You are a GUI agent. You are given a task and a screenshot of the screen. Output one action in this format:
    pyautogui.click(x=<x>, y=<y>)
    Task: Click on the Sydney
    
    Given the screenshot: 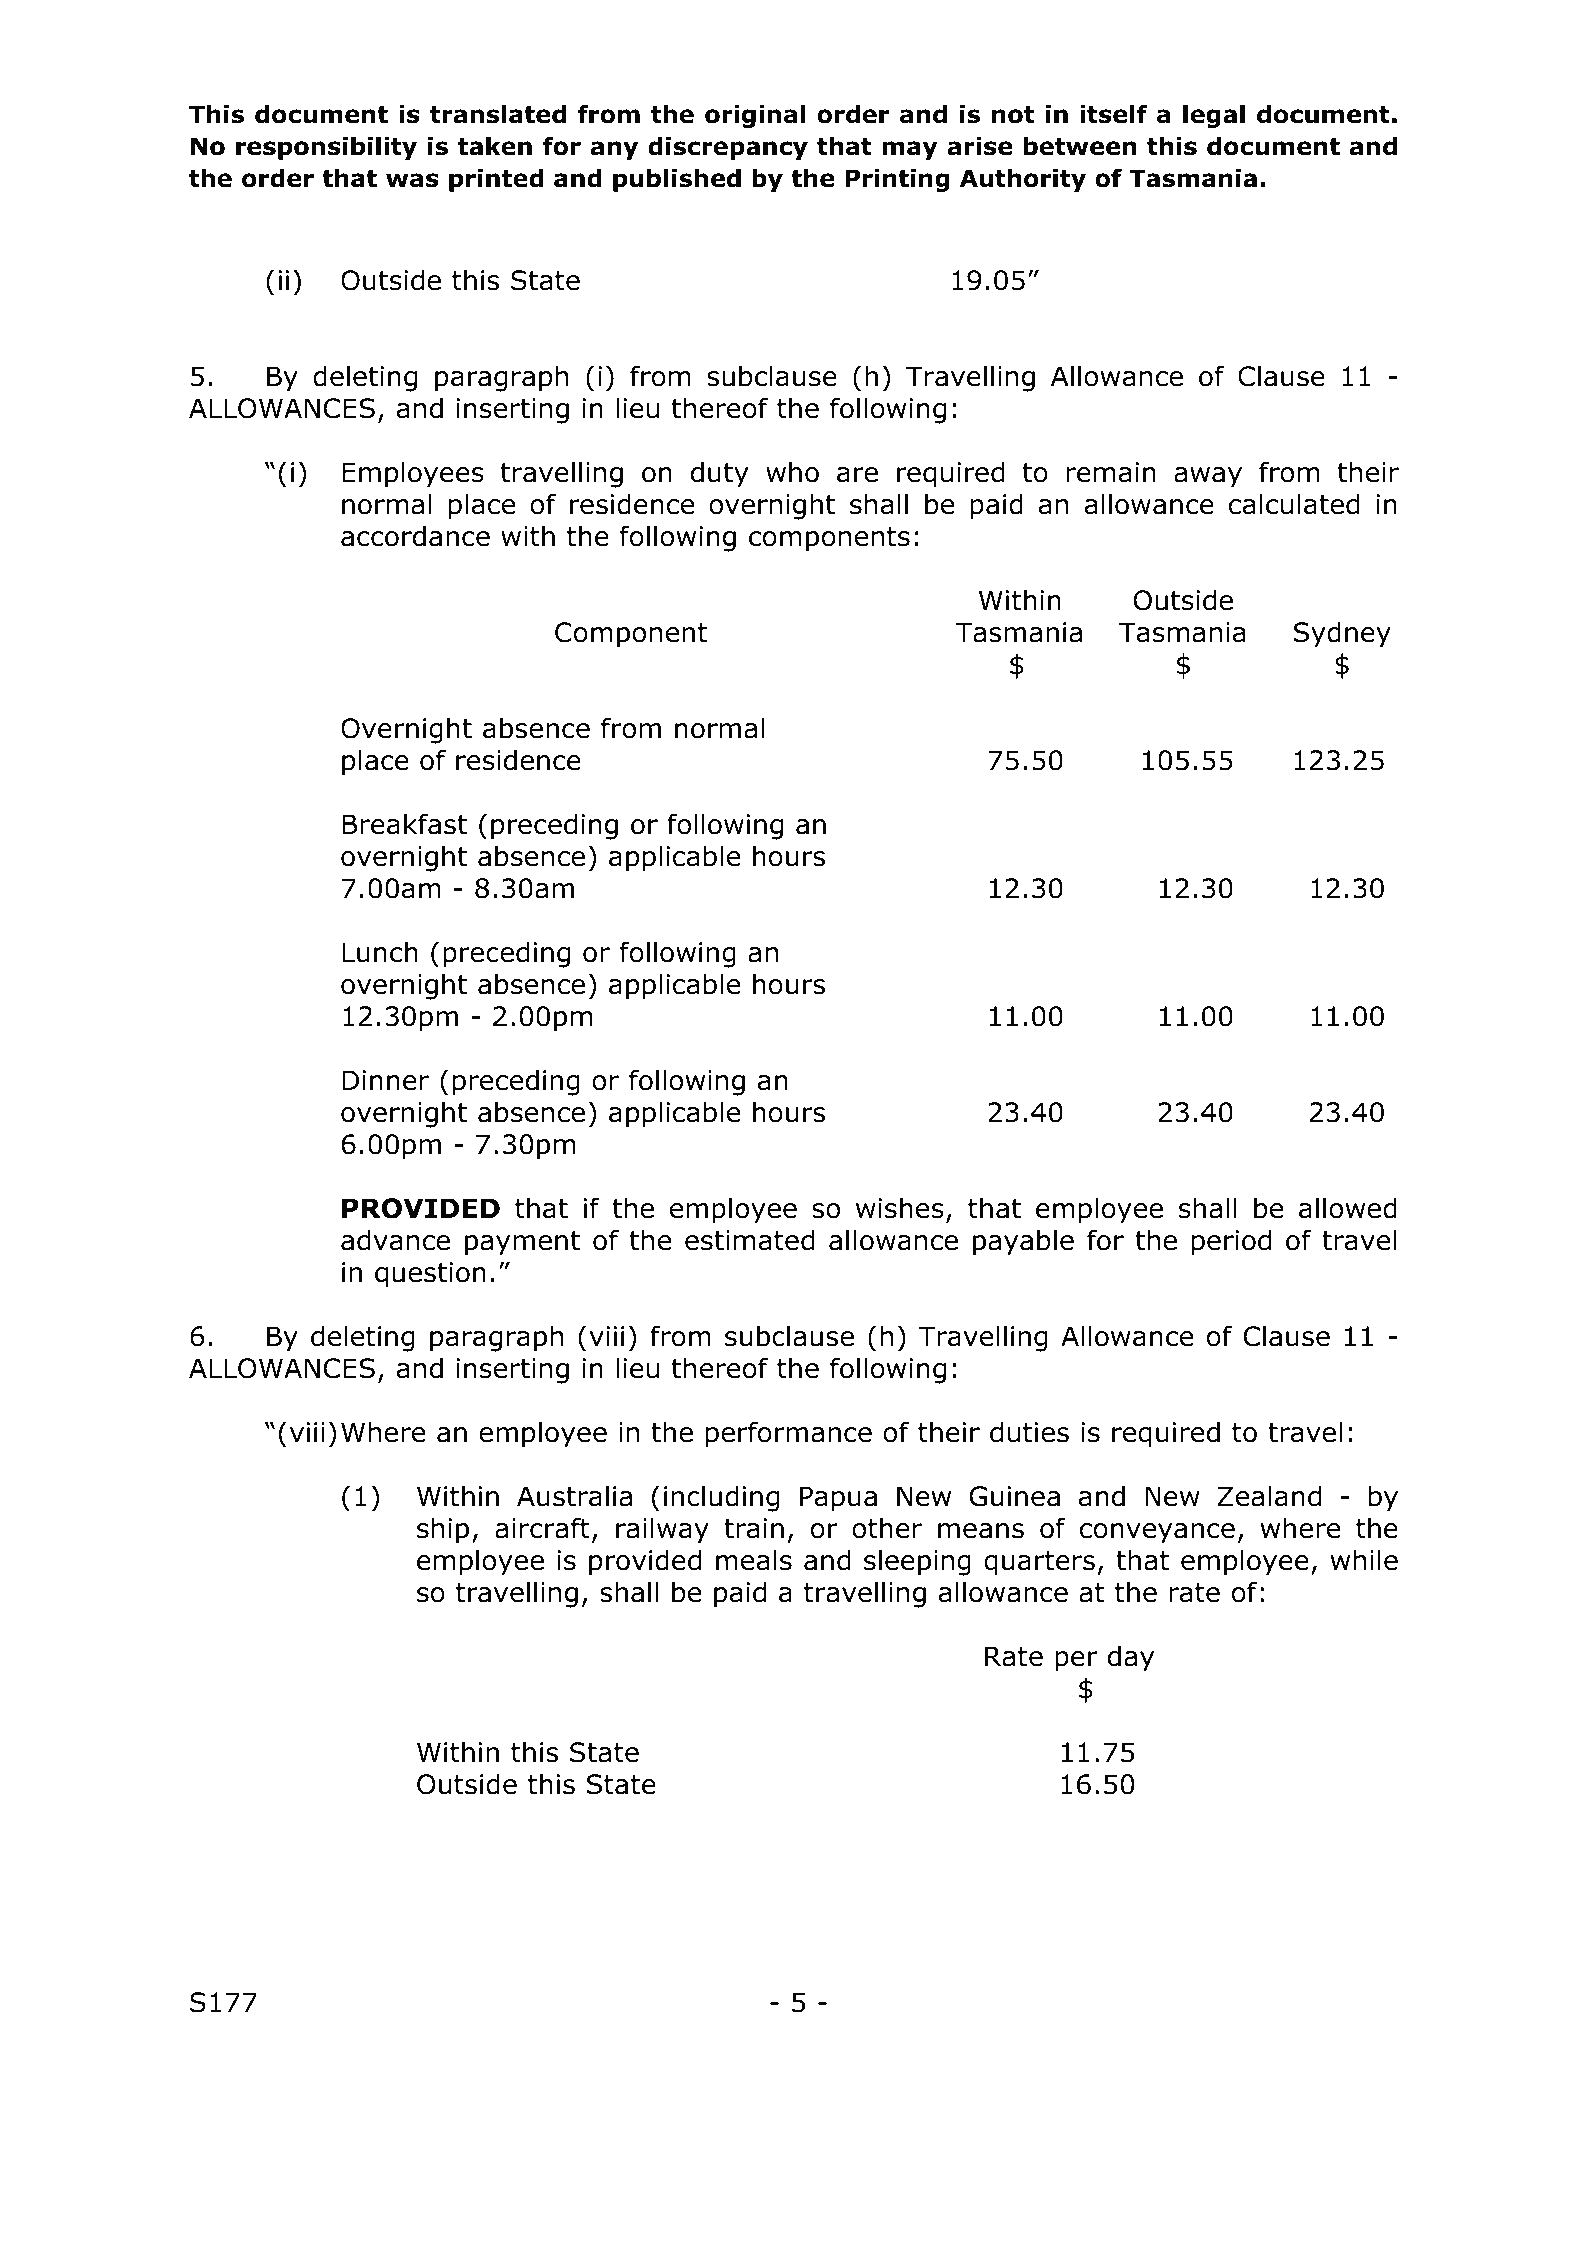 What is the action you would take?
    pyautogui.click(x=1342, y=634)
